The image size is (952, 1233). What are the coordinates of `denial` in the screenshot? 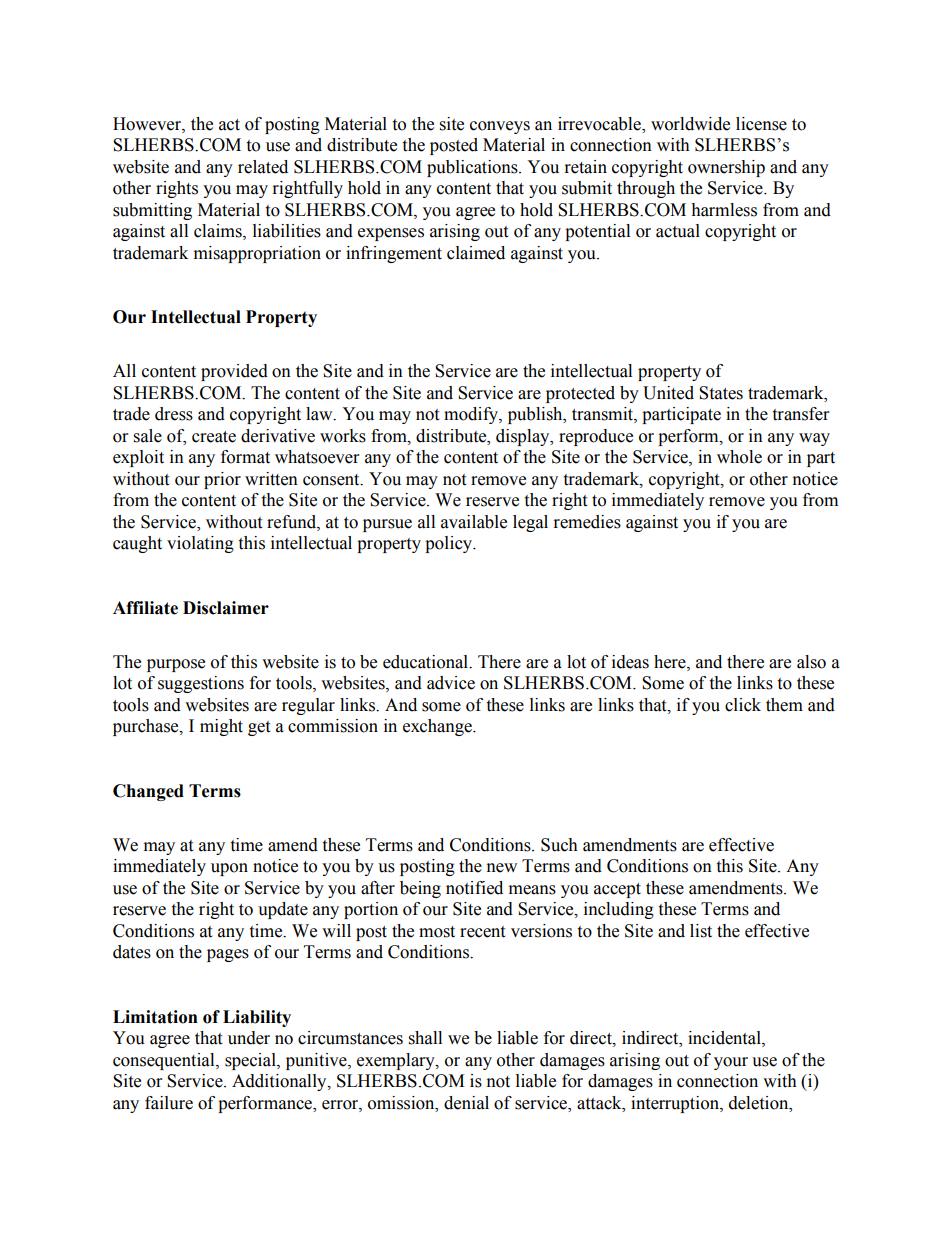 It's located at (466, 1103).
